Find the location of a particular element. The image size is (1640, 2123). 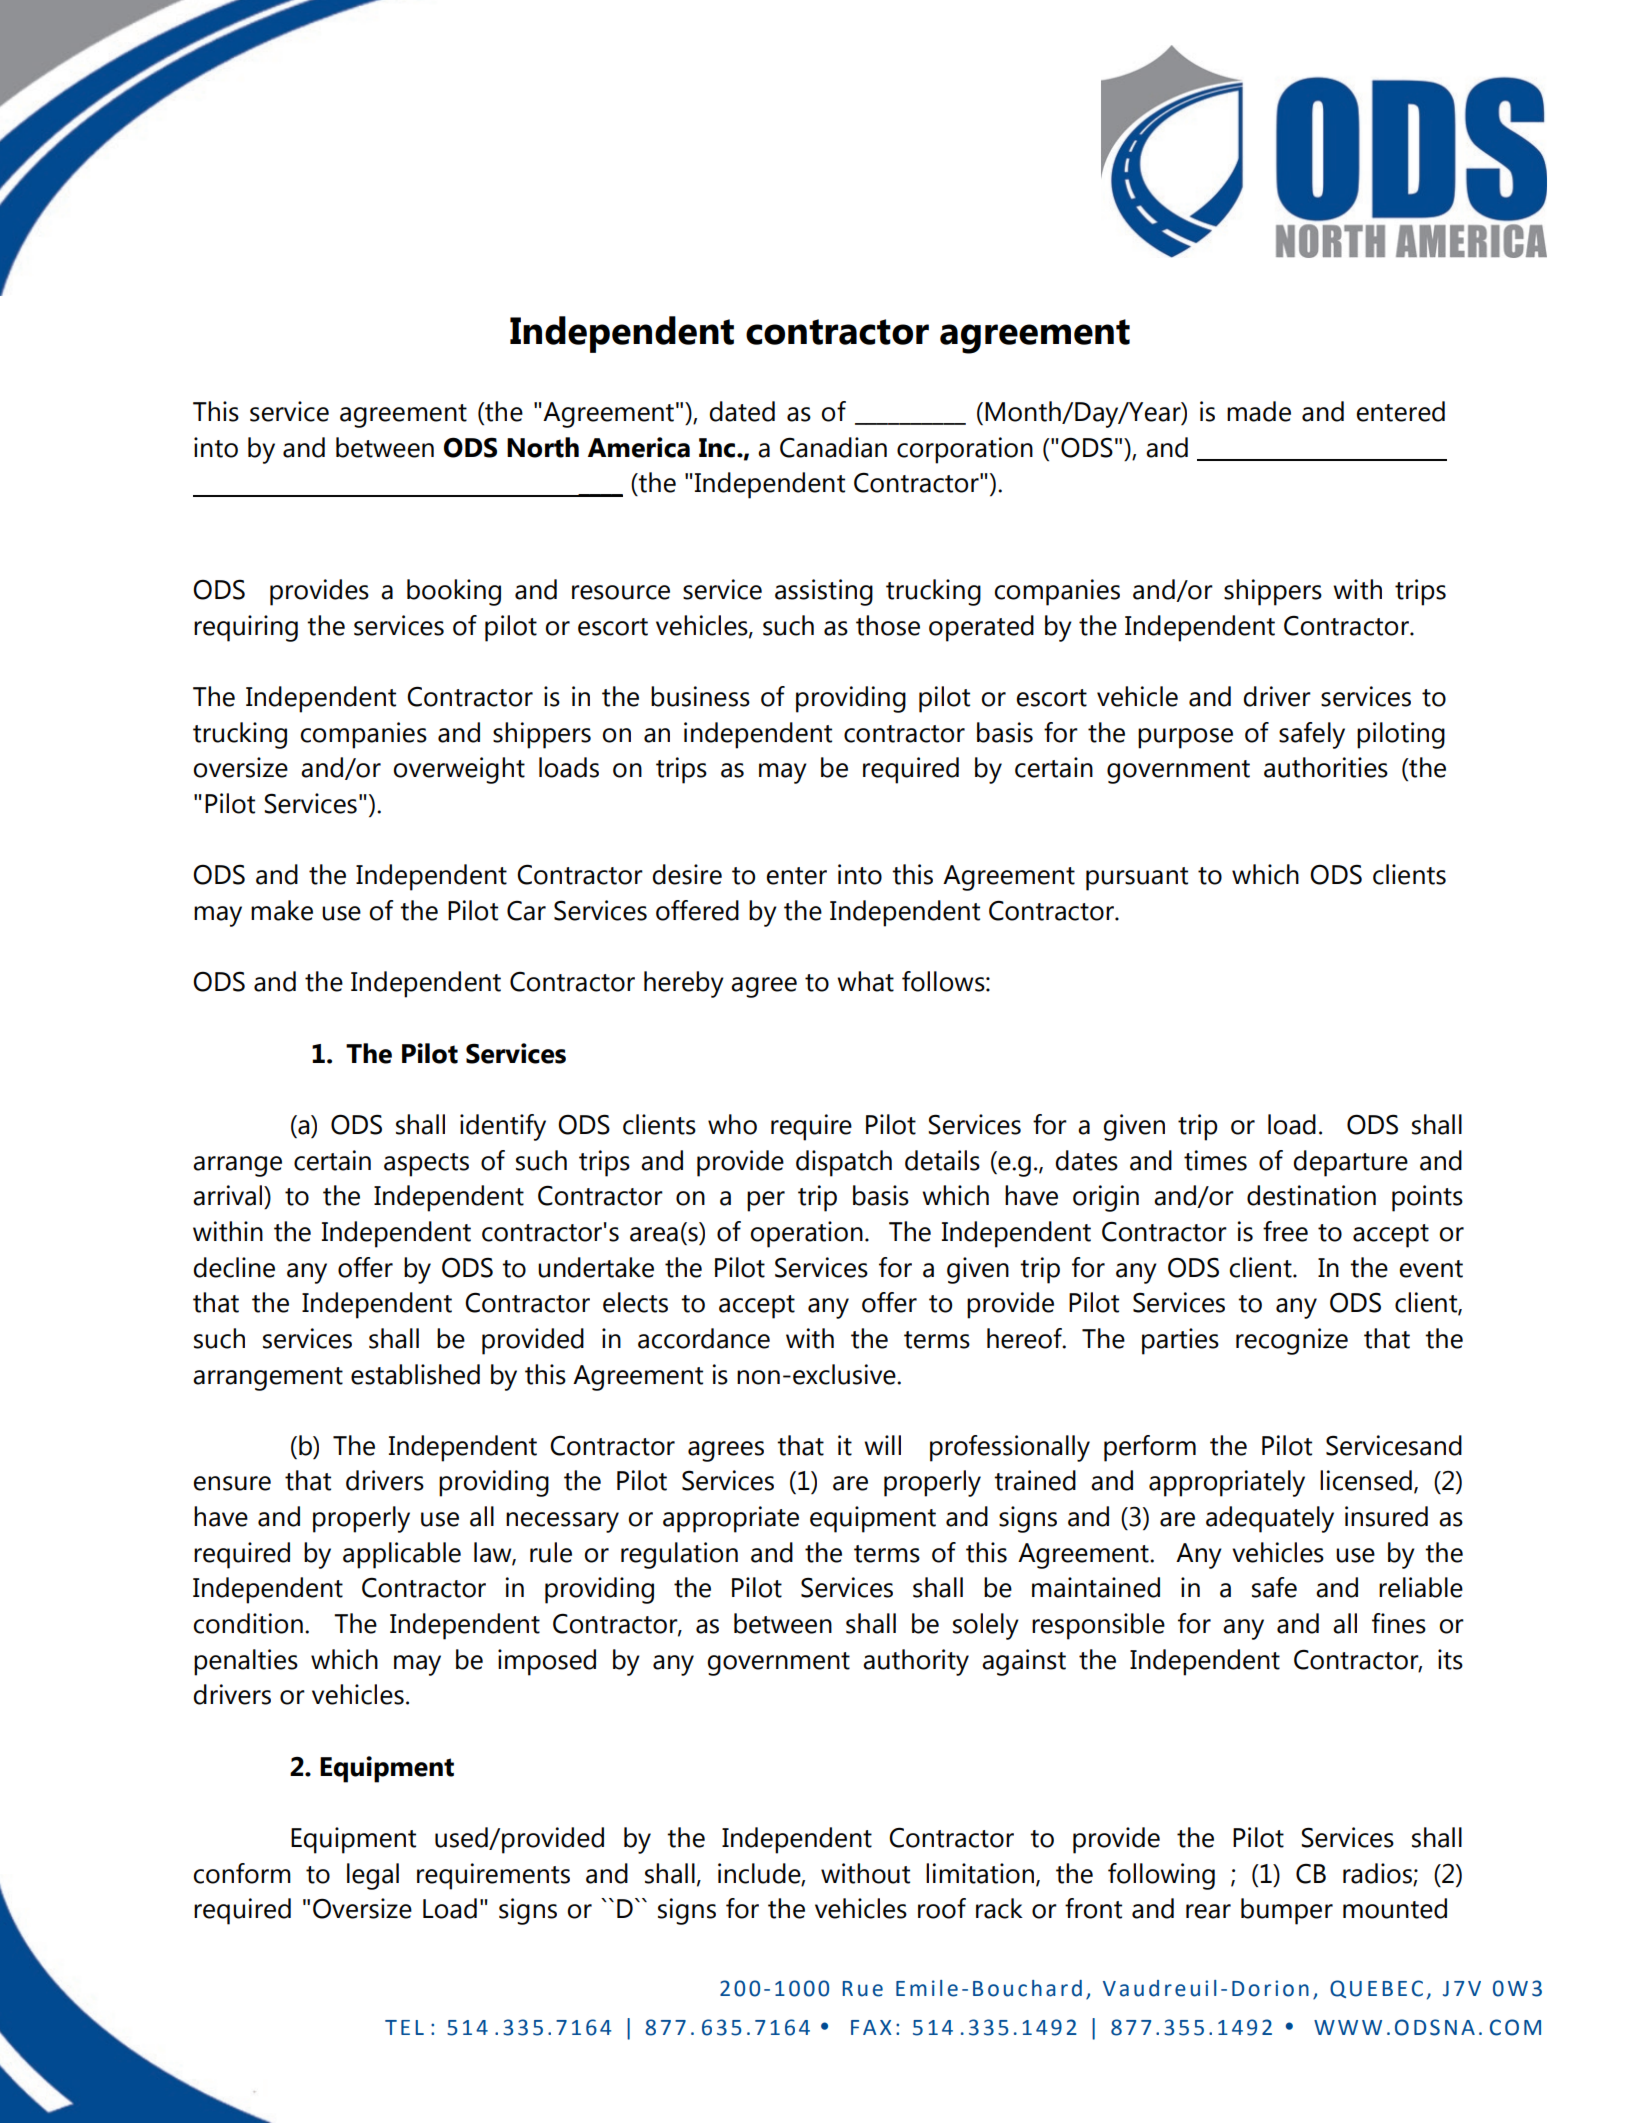

free is located at coordinates (1285, 1231).
